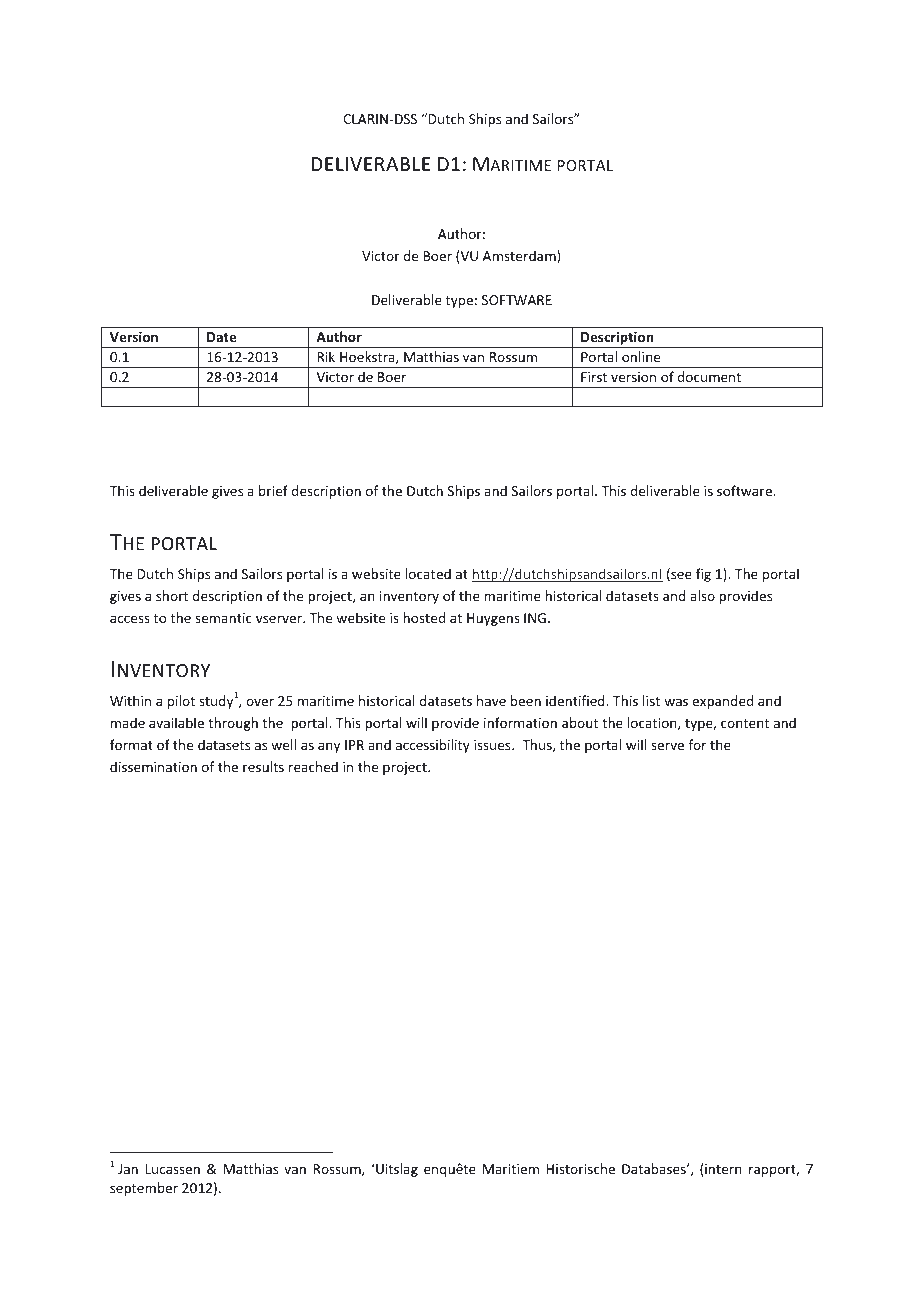  I want to click on Date, so click(221, 337).
